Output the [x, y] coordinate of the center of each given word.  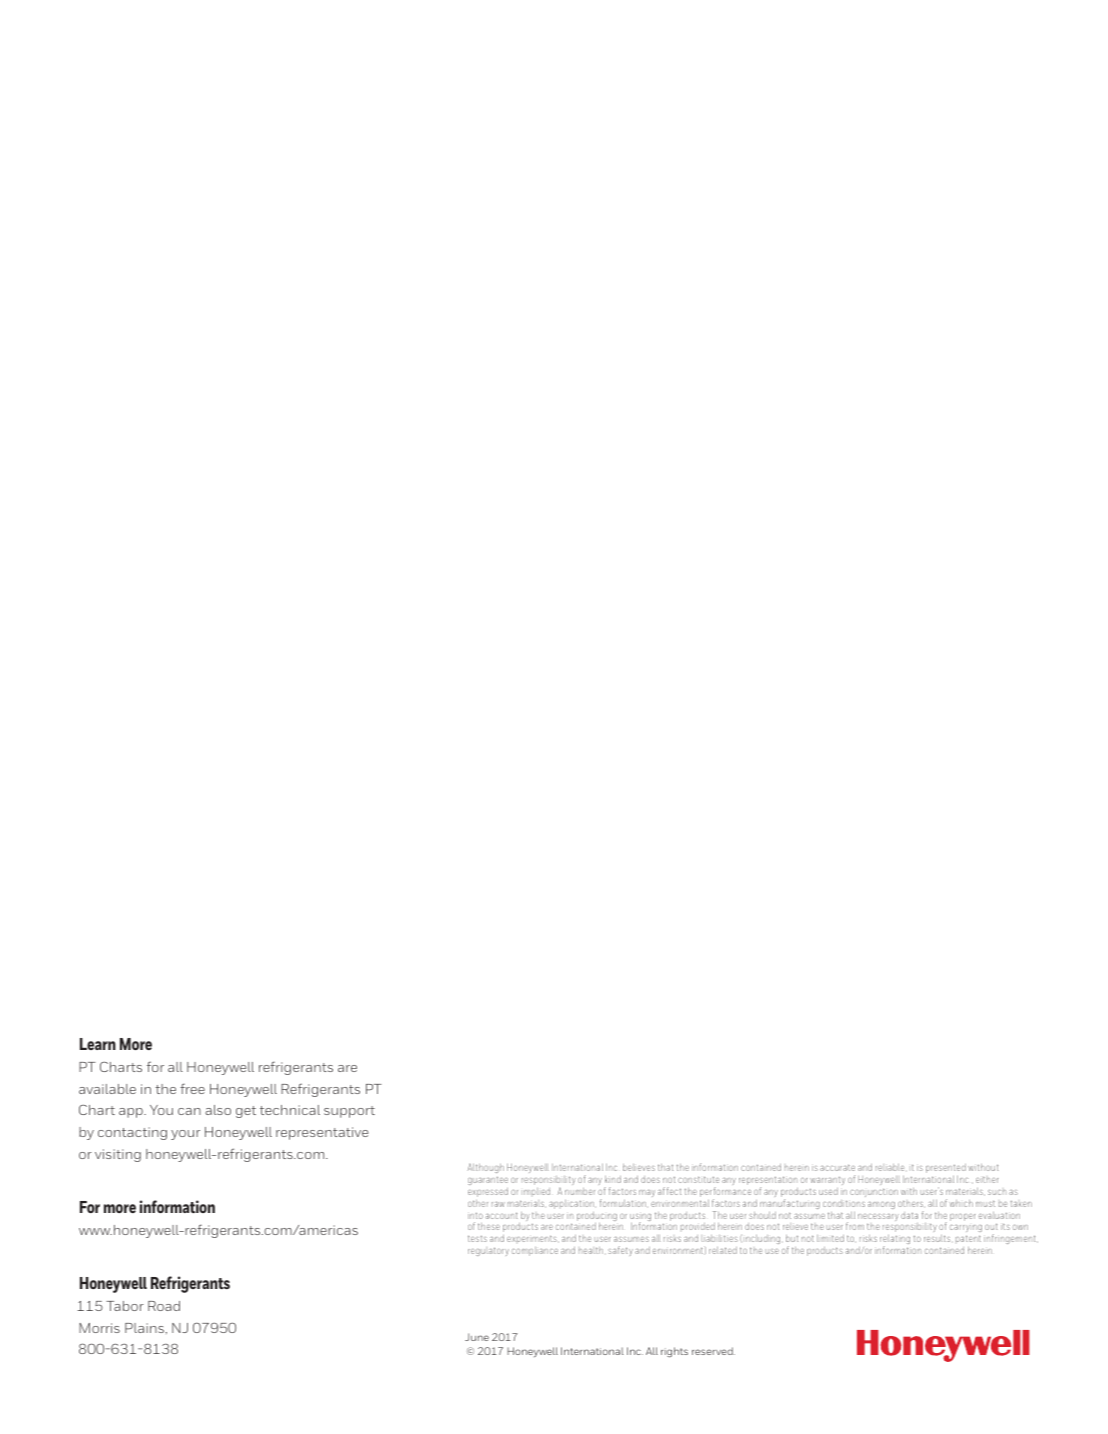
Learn [98, 1044]
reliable [890, 1167]
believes [639, 1167]
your [185, 1135]
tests [477, 1238]
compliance [535, 1251]
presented [946, 1168]
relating [895, 1241]
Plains [144, 1328]
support [349, 1112]
